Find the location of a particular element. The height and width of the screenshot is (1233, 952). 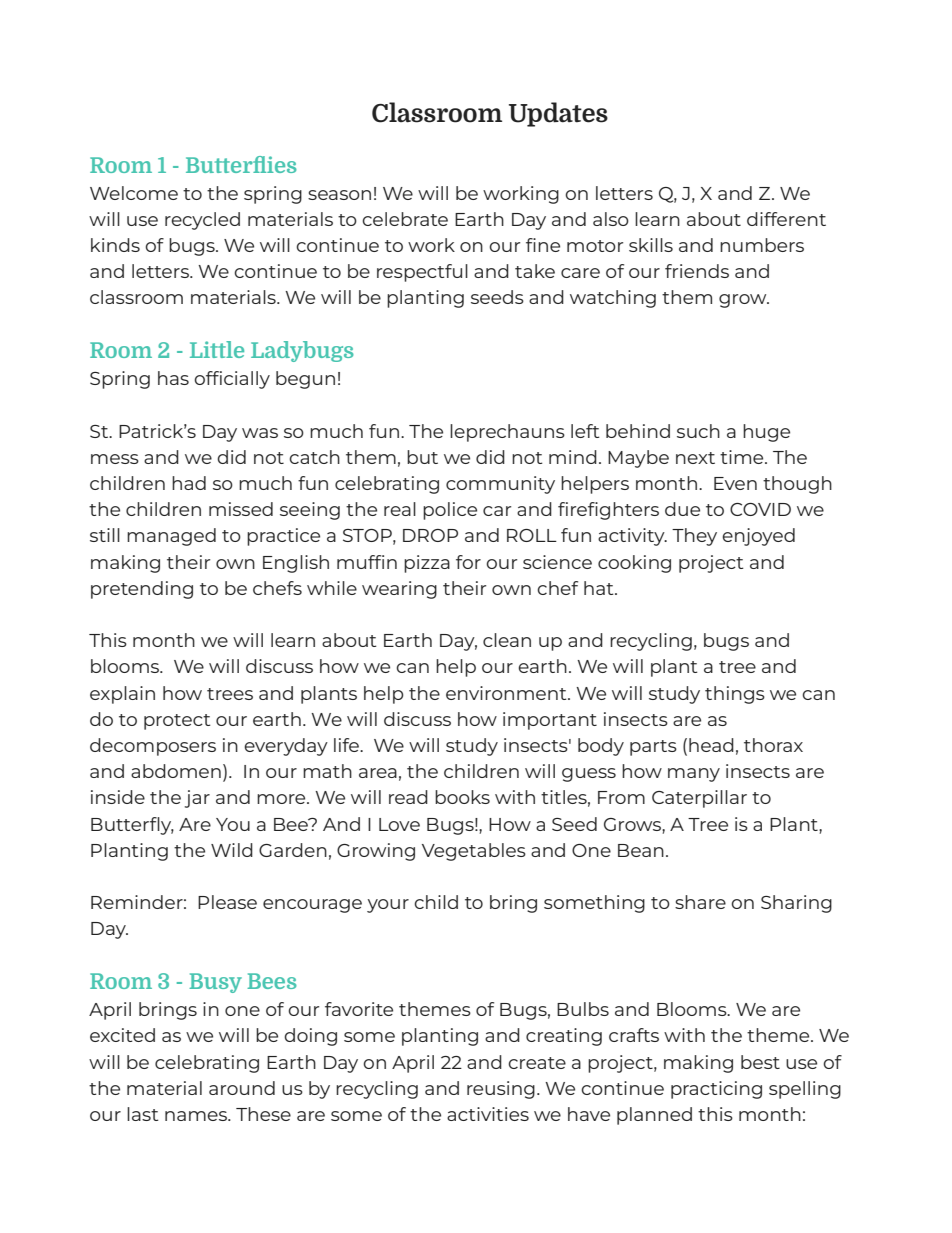

community is located at coordinates (500, 485).
